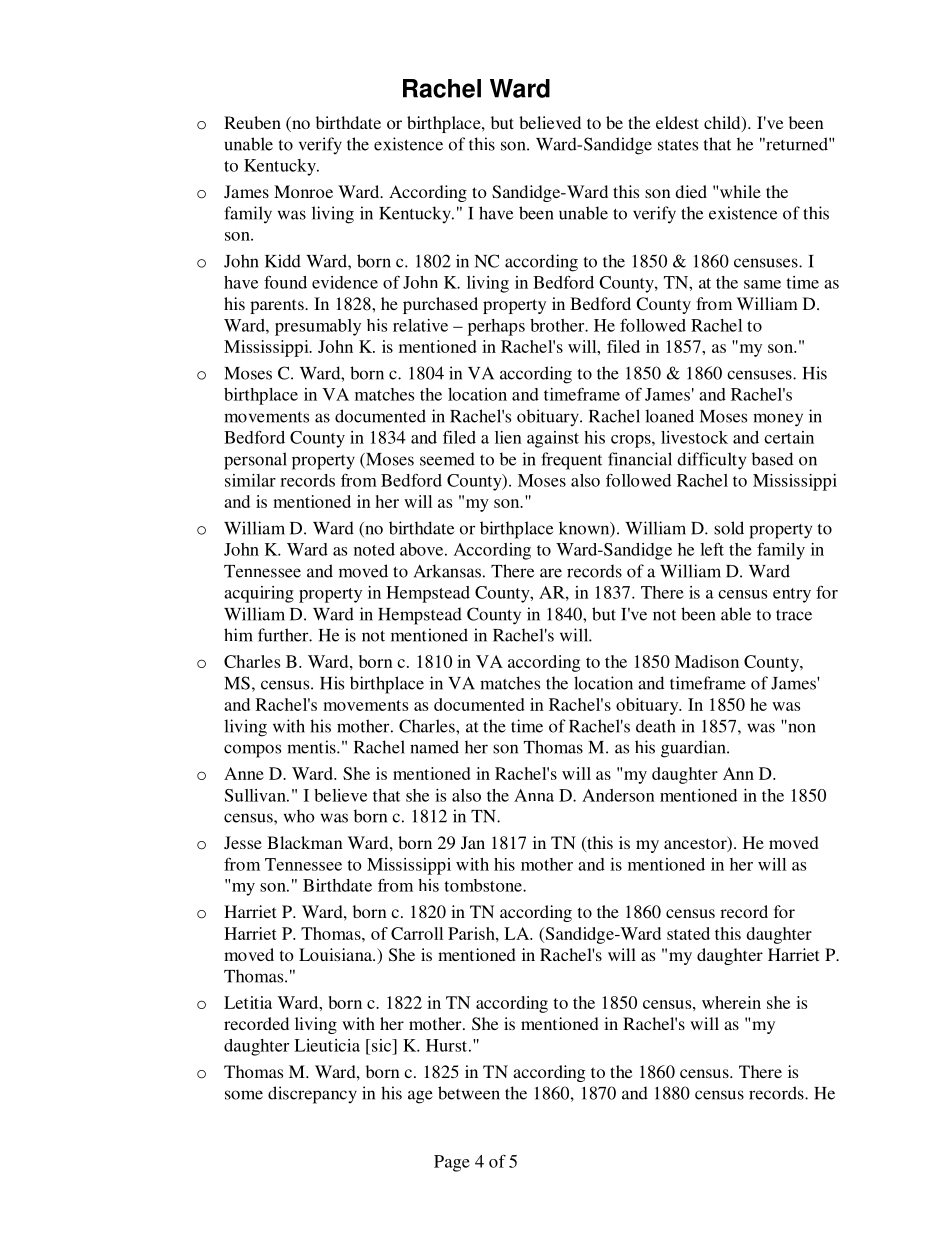 Image resolution: width=952 pixels, height=1233 pixels. I want to click on discrepancy, so click(312, 1095).
